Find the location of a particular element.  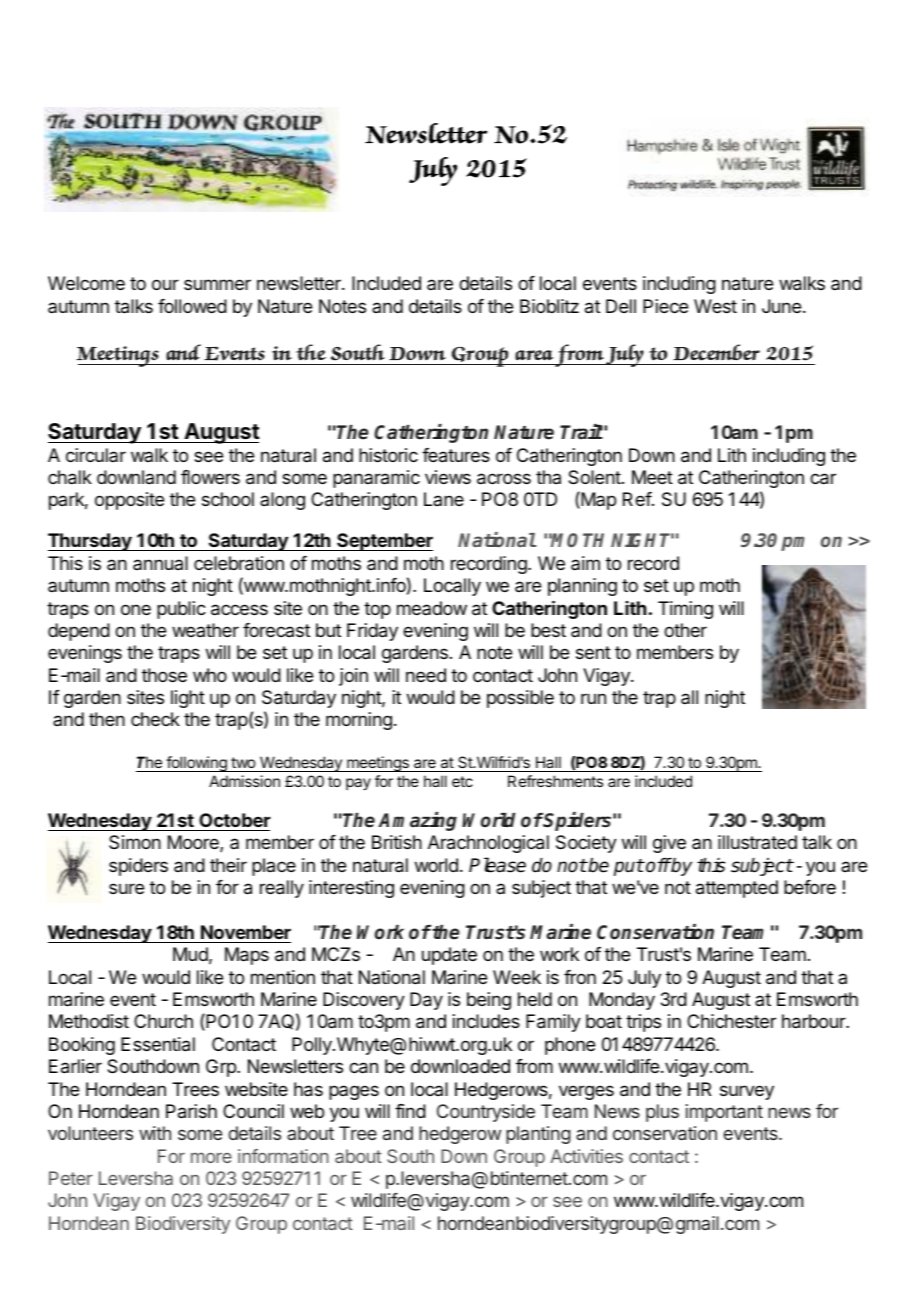

attempted is located at coordinates (737, 889).
